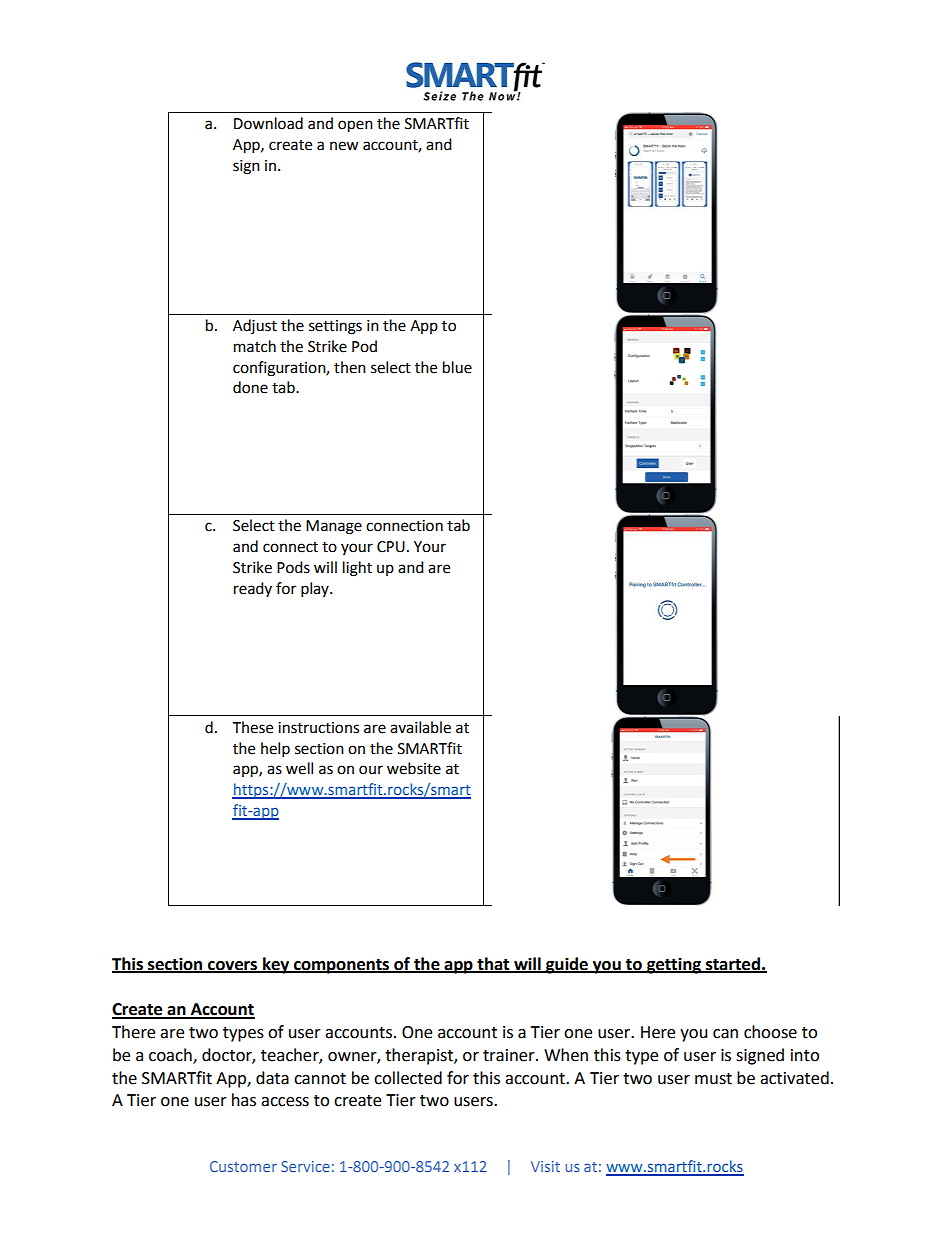  I want to click on Download, so click(268, 123).
